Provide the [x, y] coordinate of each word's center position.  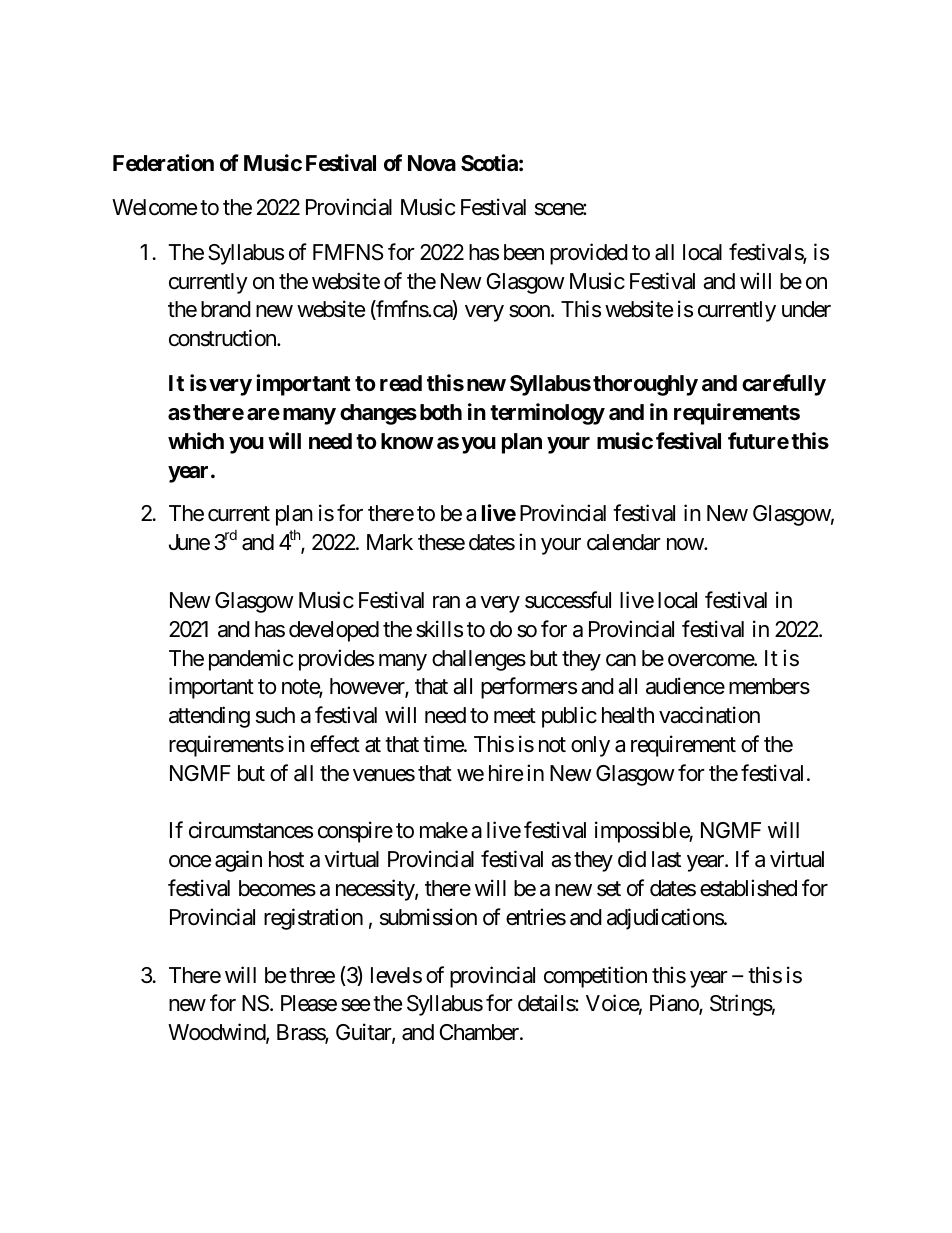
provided [589, 254]
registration [313, 919]
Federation [163, 162]
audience [685, 686]
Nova [432, 163]
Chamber [480, 1032]
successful [568, 600]
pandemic [251, 660]
